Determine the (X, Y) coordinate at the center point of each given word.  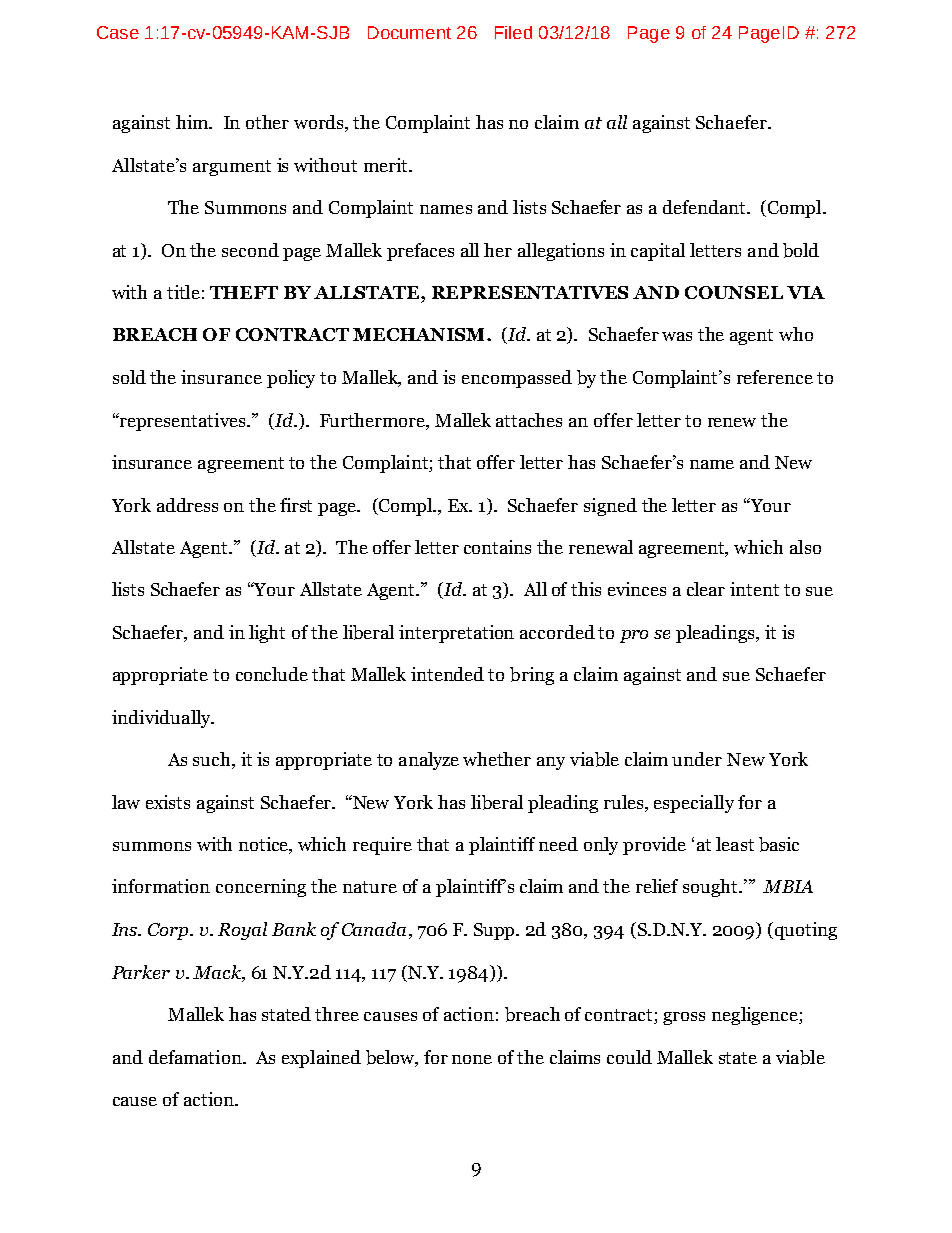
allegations (561, 252)
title (183, 292)
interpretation (456, 634)
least (735, 844)
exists (168, 802)
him (193, 122)
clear (706, 589)
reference (775, 377)
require (382, 846)
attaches (529, 420)
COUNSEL (734, 292)
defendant (705, 207)
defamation (196, 1057)
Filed (513, 32)
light (267, 634)
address (187, 505)
